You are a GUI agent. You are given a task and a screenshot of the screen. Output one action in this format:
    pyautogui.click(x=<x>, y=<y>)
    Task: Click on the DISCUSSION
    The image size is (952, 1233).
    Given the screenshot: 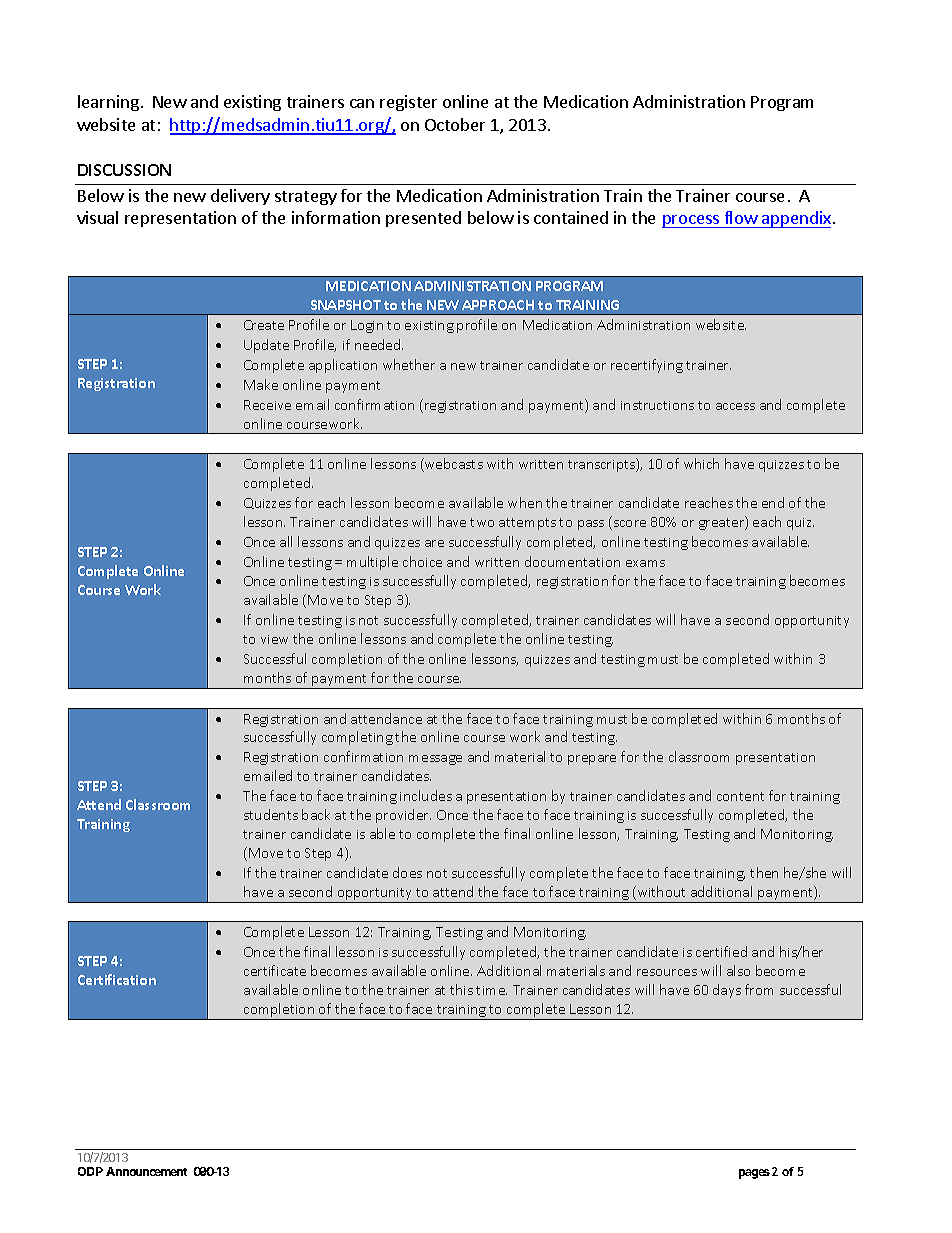 What is the action you would take?
    pyautogui.click(x=124, y=170)
